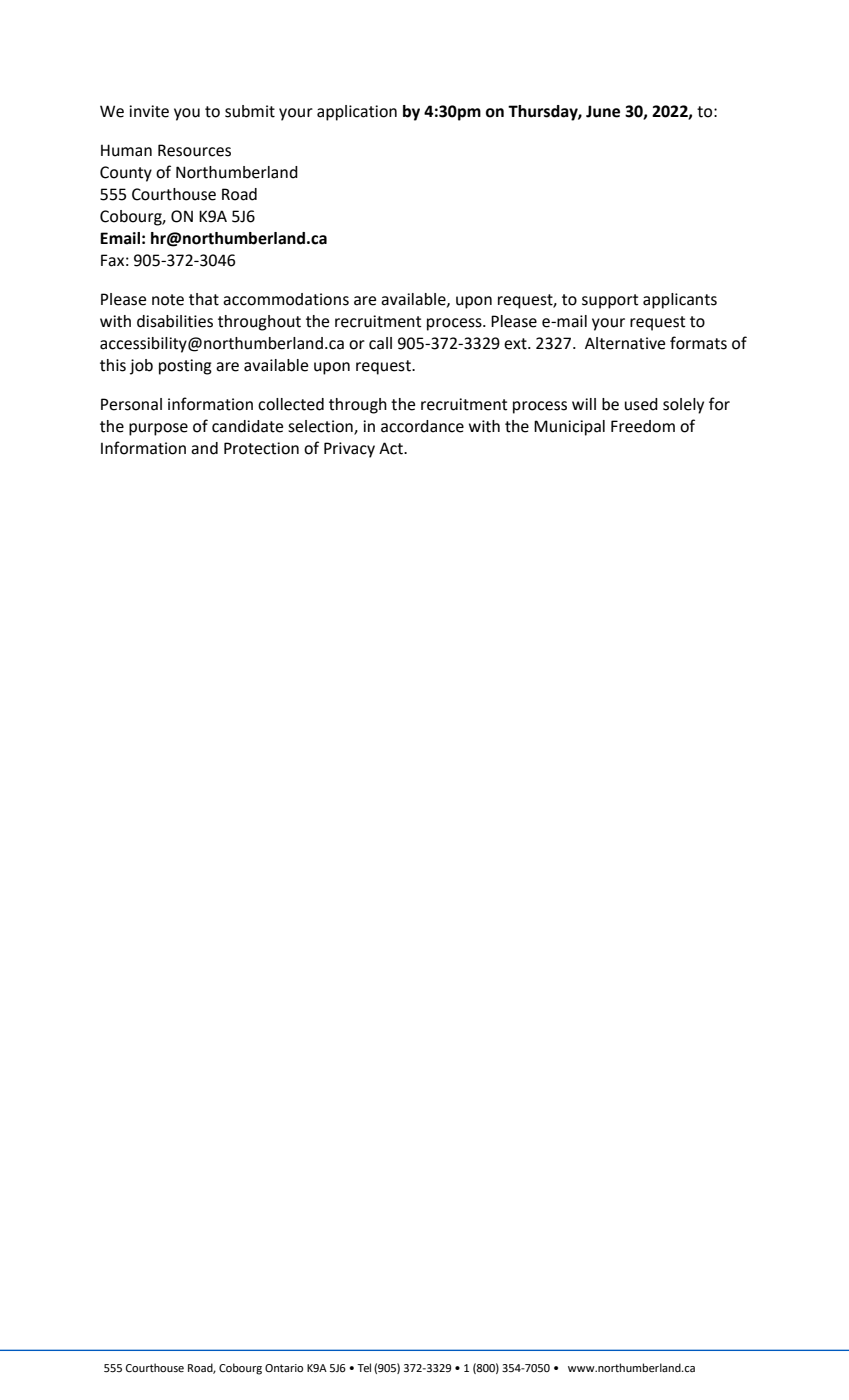  Describe the element at coordinates (247, 426) in the screenshot. I see `candidate` at that location.
